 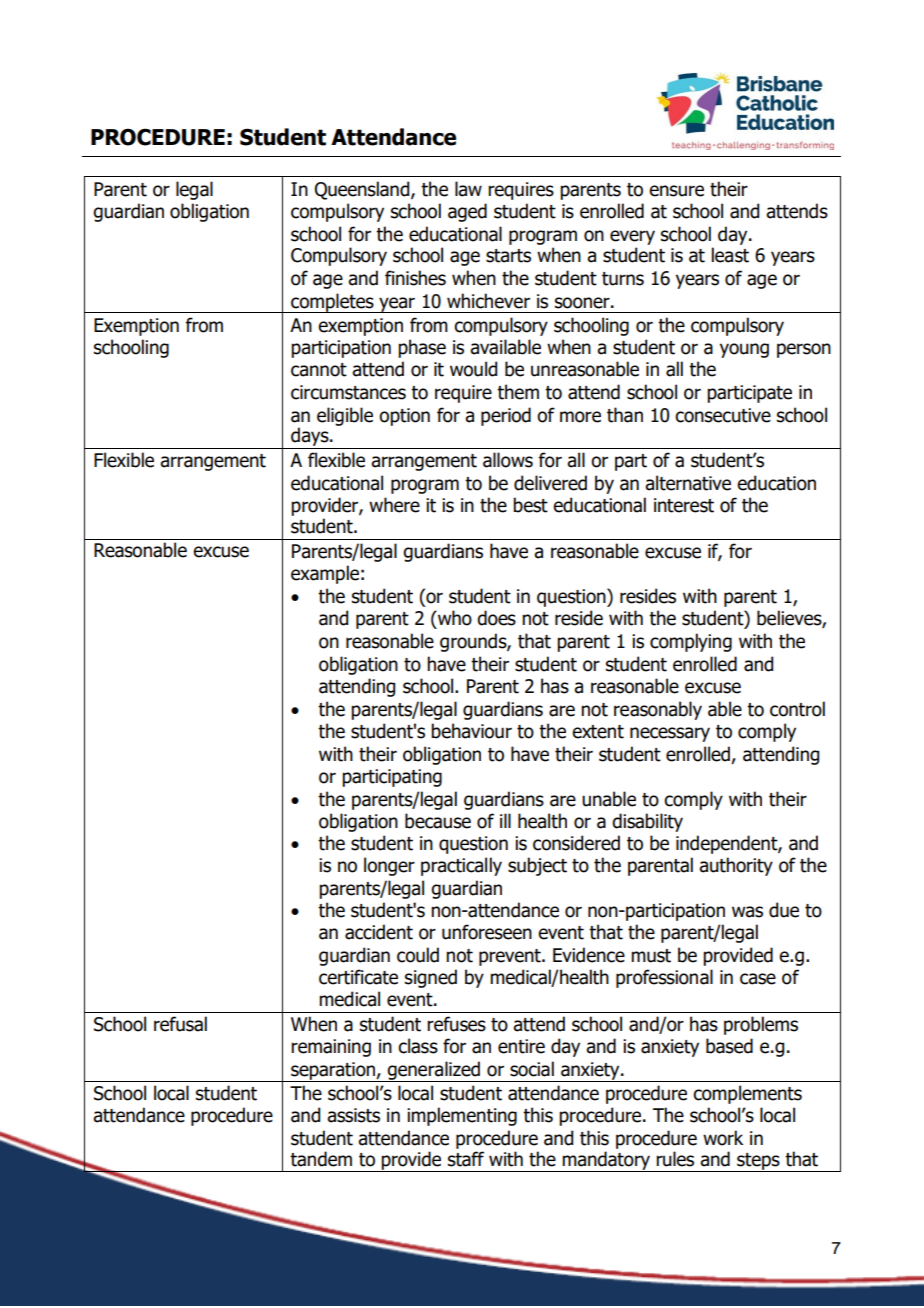 What do you see at coordinates (487, 932) in the document?
I see `unforeseen` at bounding box center [487, 932].
